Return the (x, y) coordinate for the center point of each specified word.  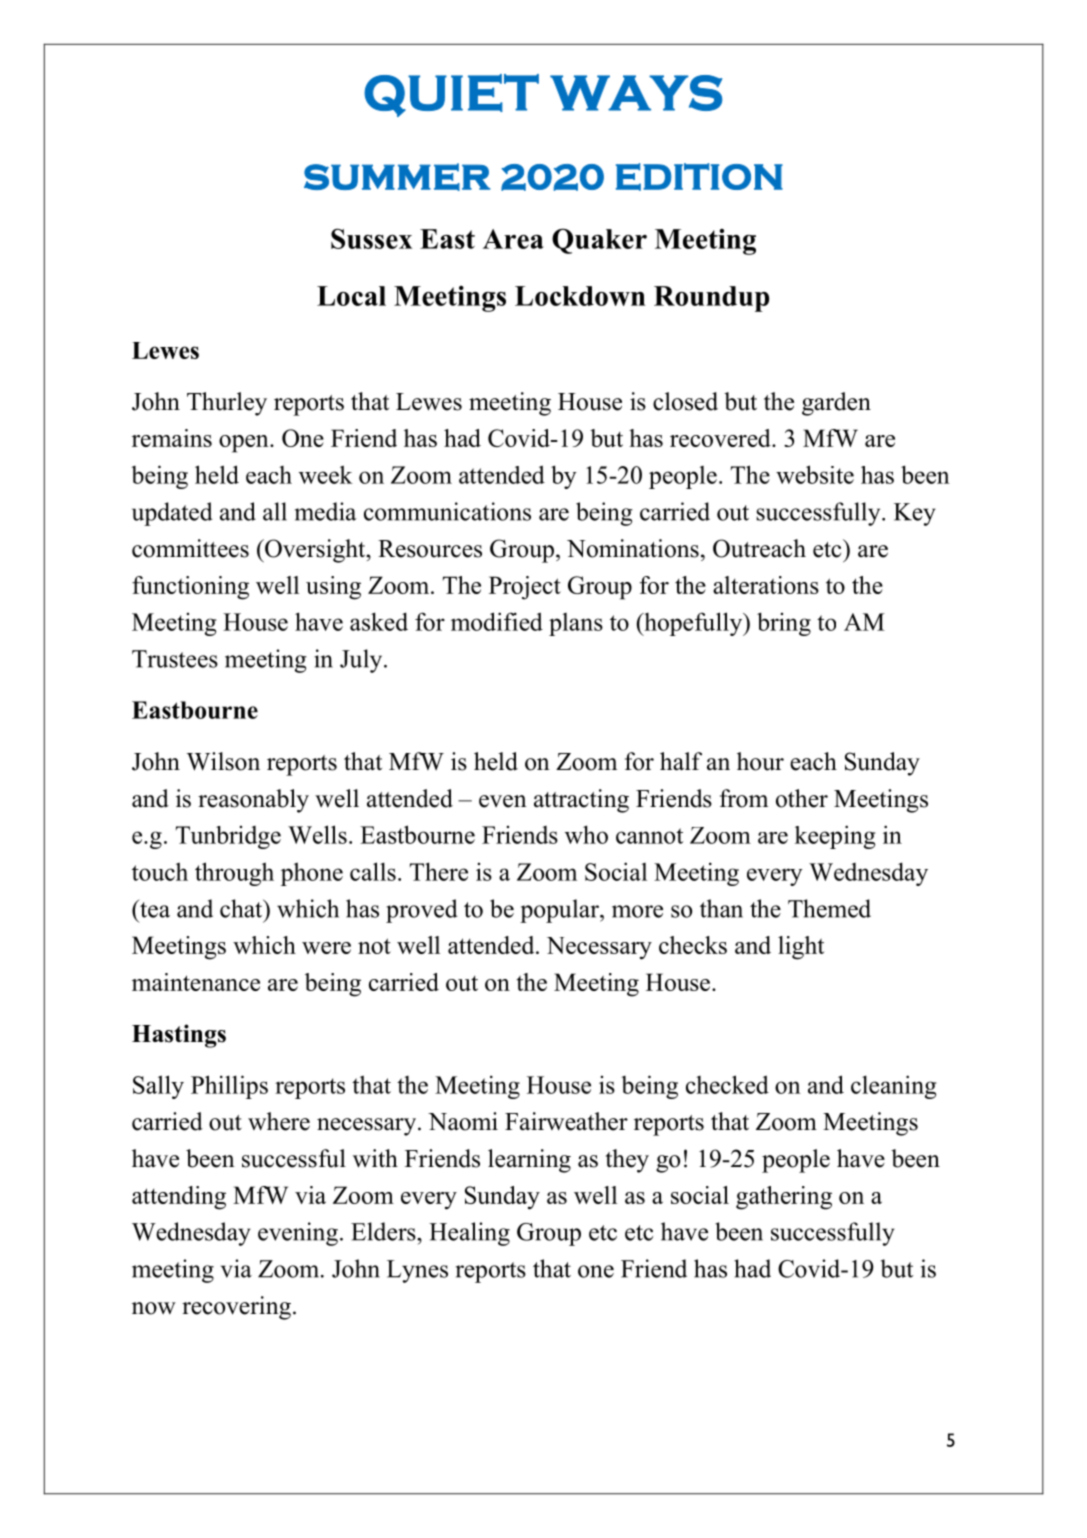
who (586, 834)
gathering (784, 1198)
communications (447, 511)
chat (242, 908)
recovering (236, 1308)
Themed (829, 908)
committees (190, 548)
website (815, 474)
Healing (469, 1234)
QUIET (451, 95)
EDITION (699, 177)
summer (397, 177)
